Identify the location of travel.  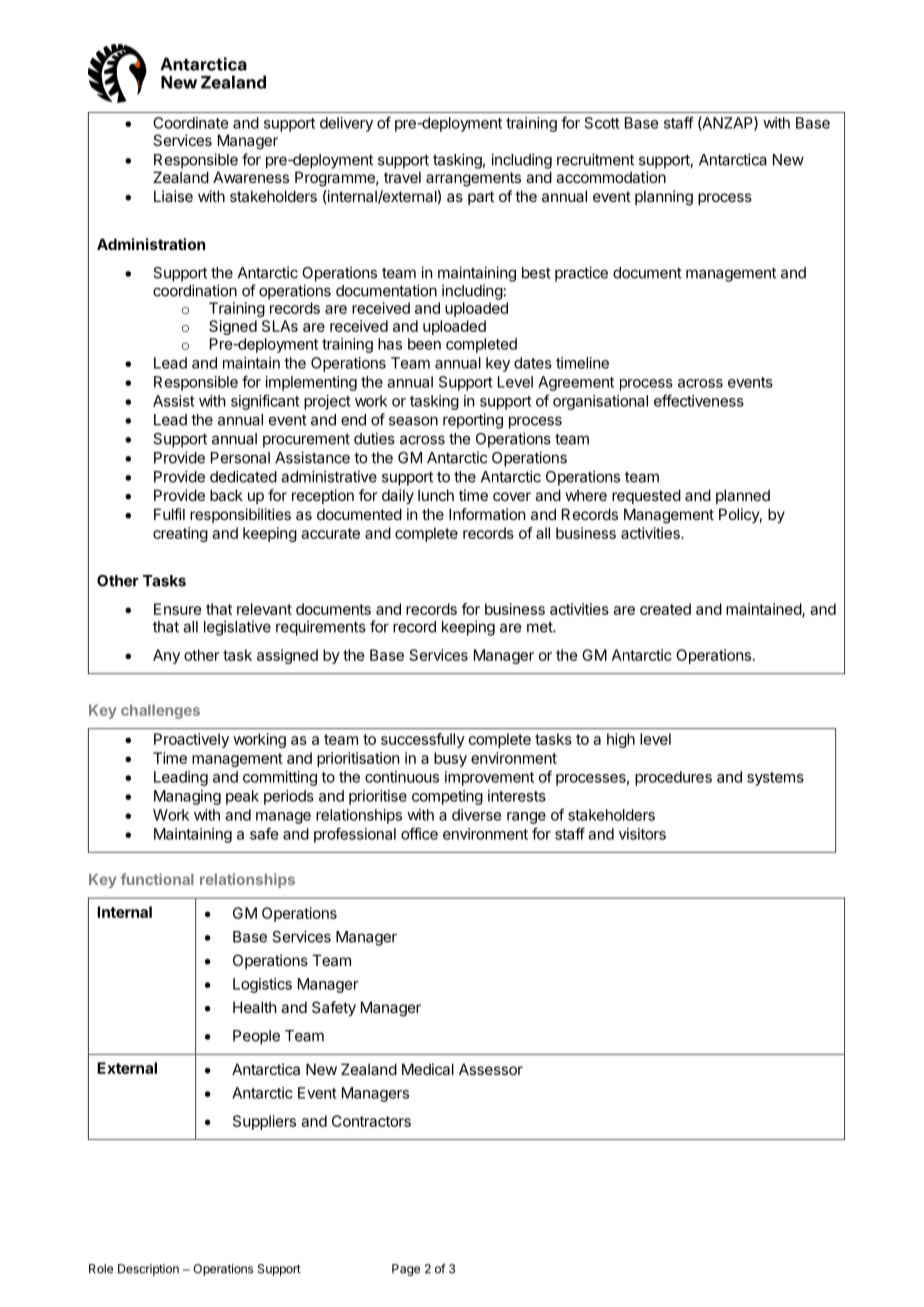
(402, 177).
